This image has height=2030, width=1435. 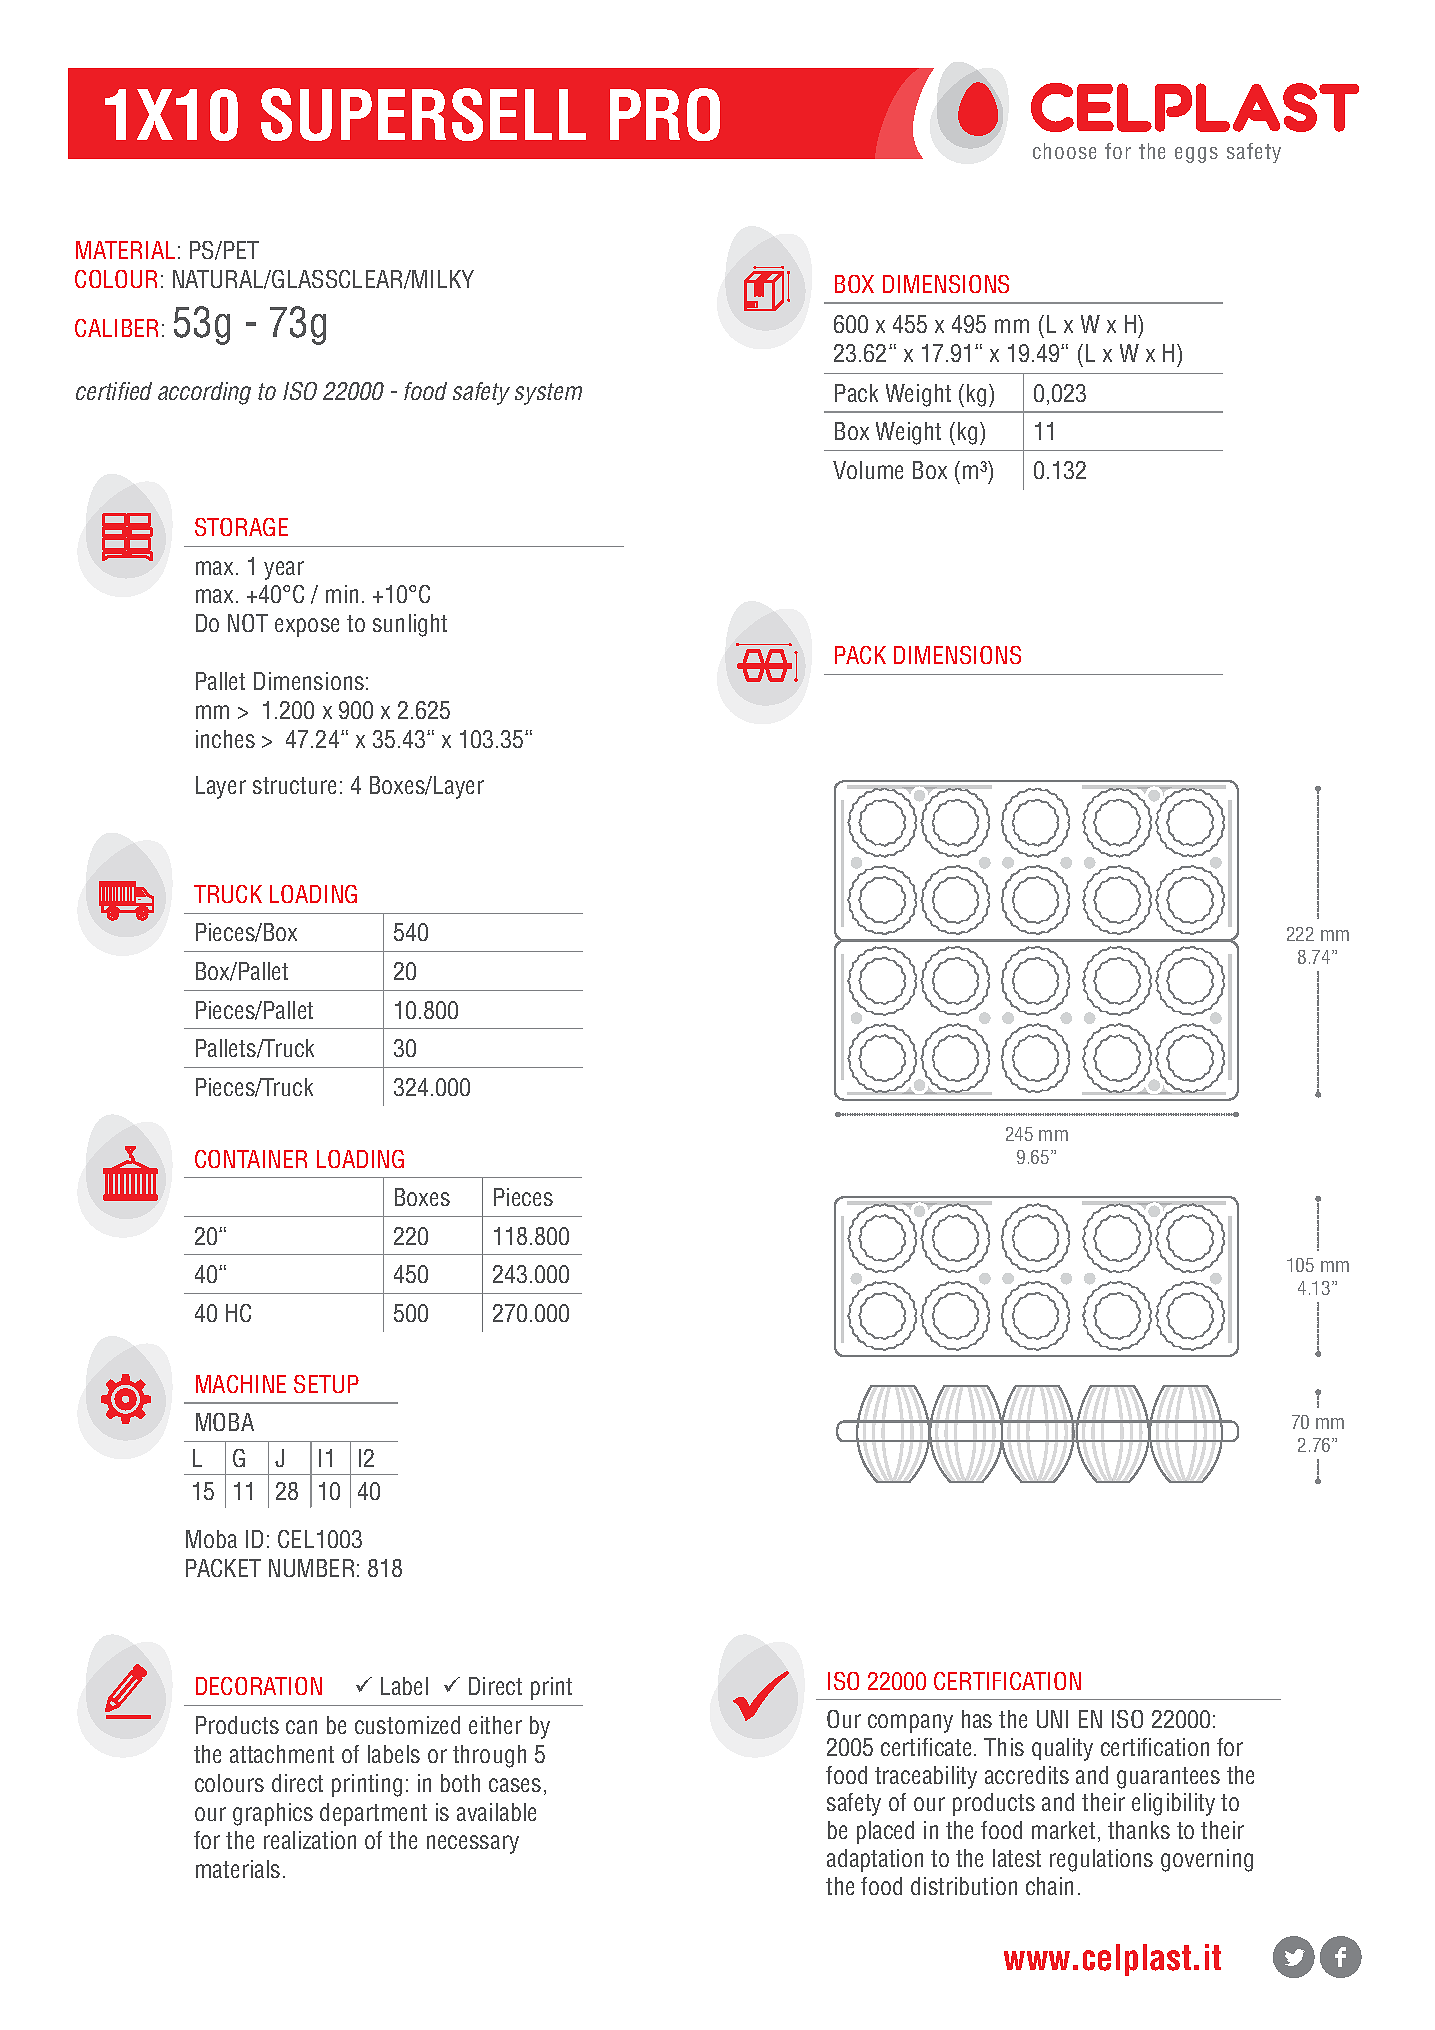 What do you see at coordinates (326, 1384) in the image?
I see `SETUP` at bounding box center [326, 1384].
